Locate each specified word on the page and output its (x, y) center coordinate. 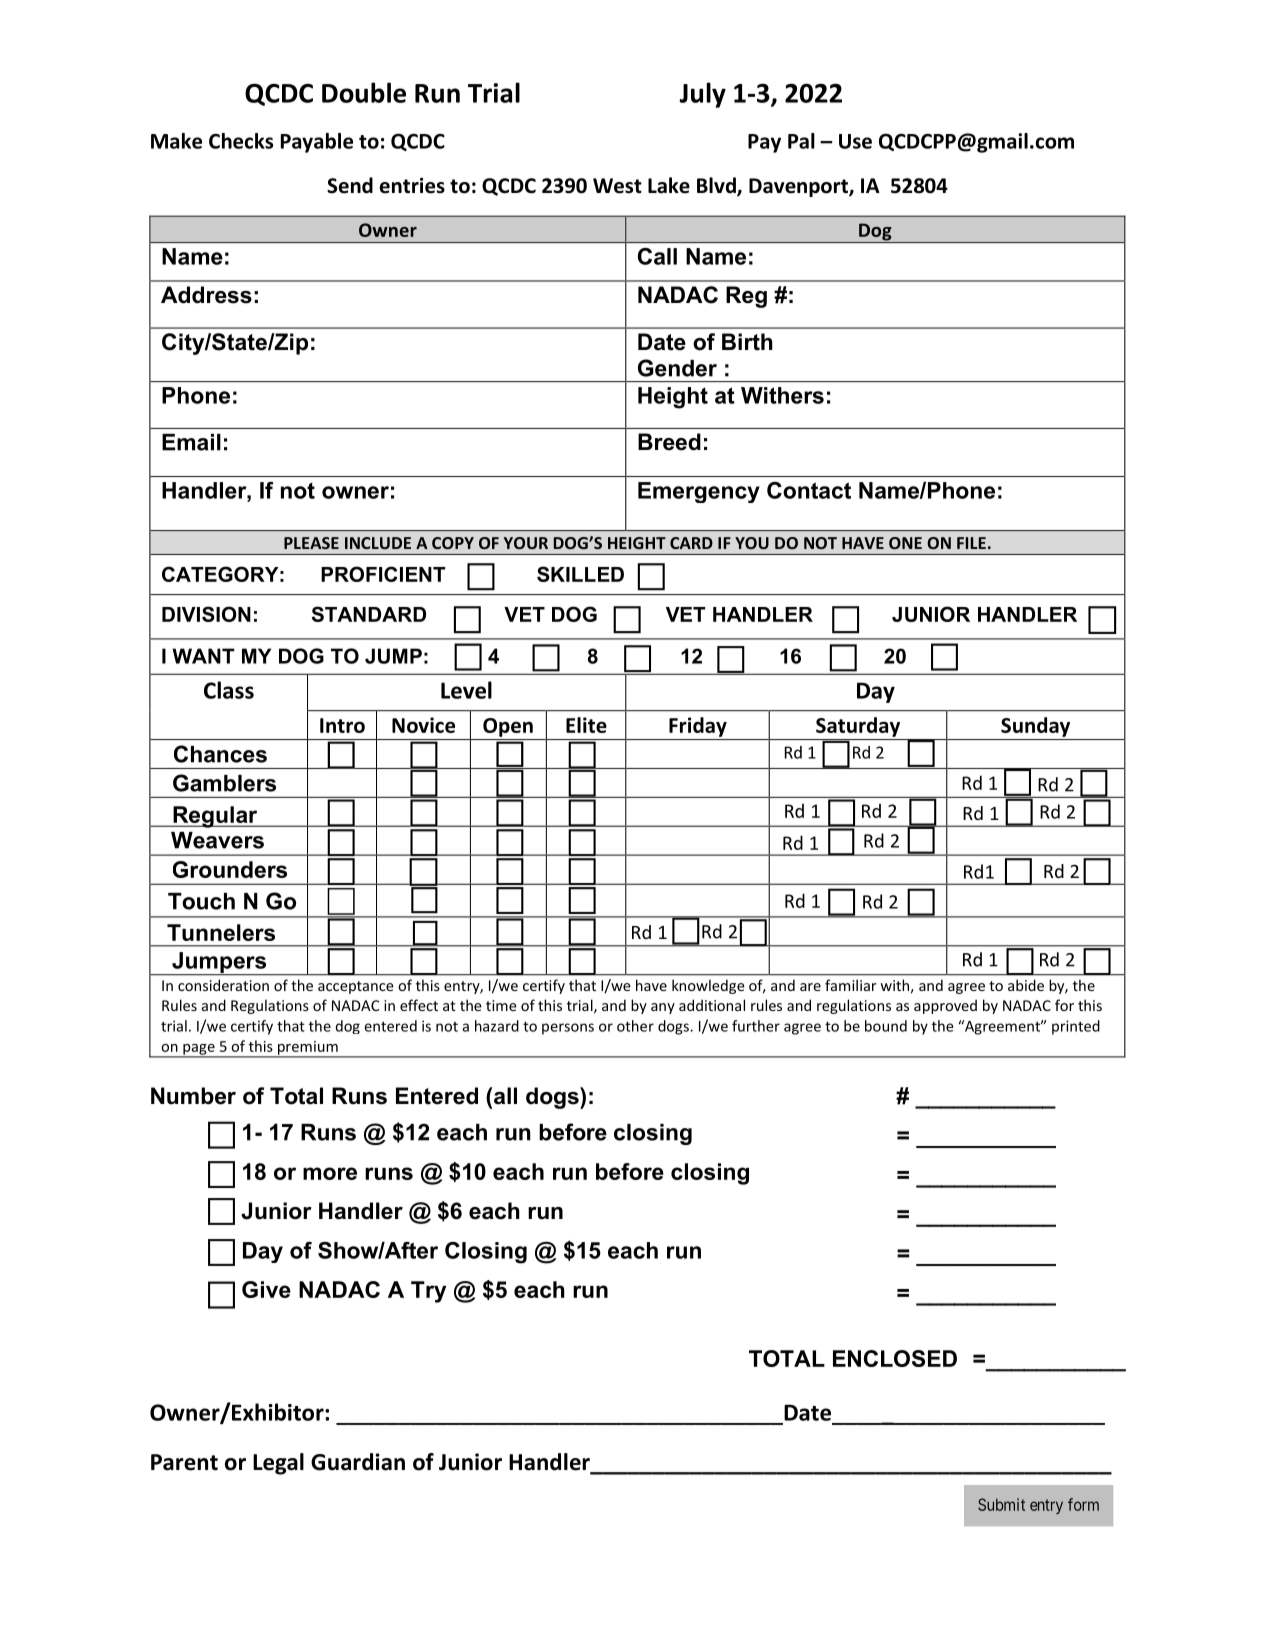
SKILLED (580, 574)
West (617, 186)
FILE (971, 543)
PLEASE (311, 543)
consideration (223, 985)
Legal (278, 1464)
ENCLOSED (895, 1358)
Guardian (358, 1462)
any (663, 1008)
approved (945, 1006)
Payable (317, 143)
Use (855, 141)
